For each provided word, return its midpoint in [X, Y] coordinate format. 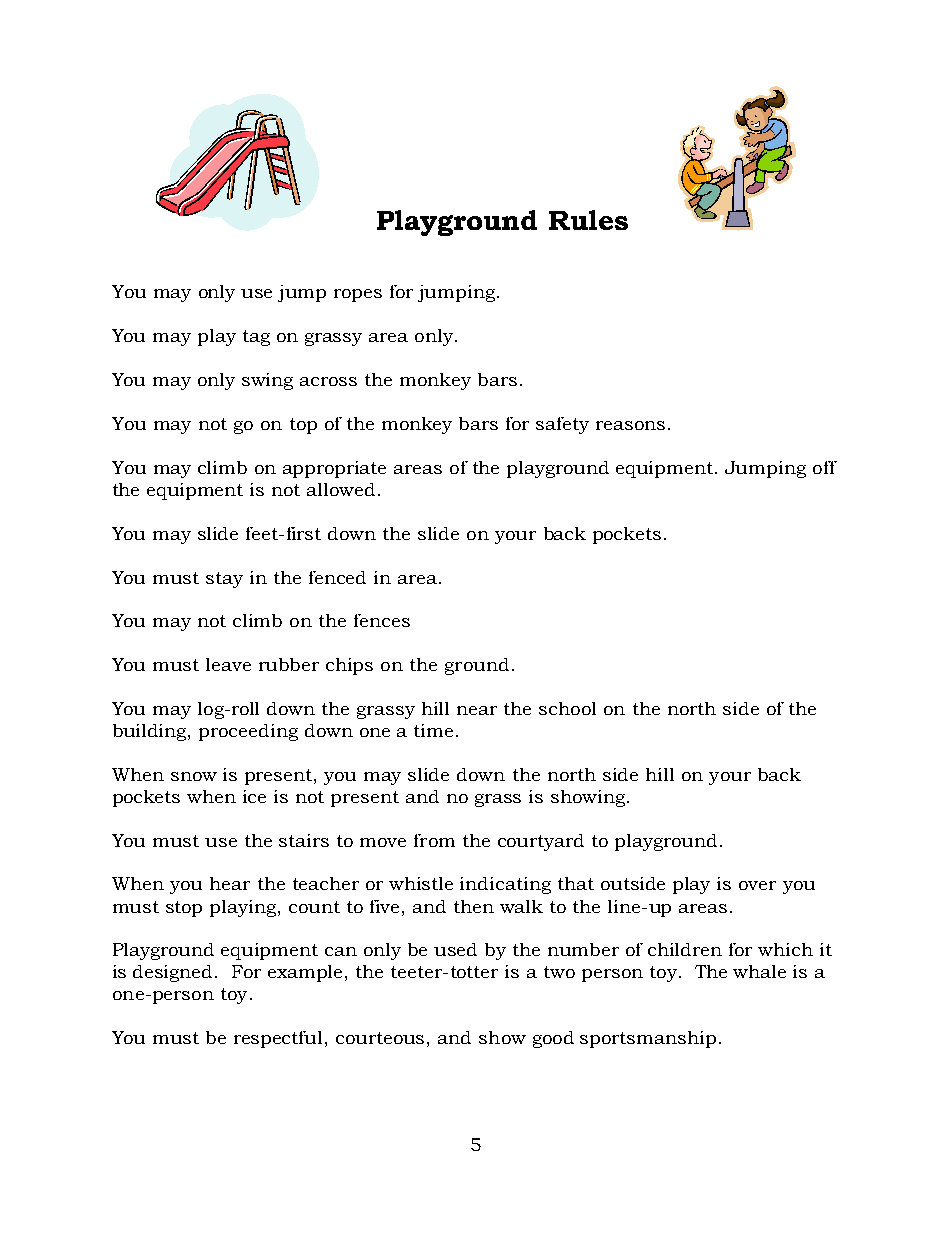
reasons [630, 425]
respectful [278, 1039]
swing [267, 381]
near [477, 710]
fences [382, 620]
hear [230, 883]
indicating [505, 885]
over [757, 885]
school [567, 708]
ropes [358, 295]
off [825, 467]
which [785, 949]
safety [562, 425]
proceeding [248, 732]
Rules [588, 220]
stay [224, 580]
